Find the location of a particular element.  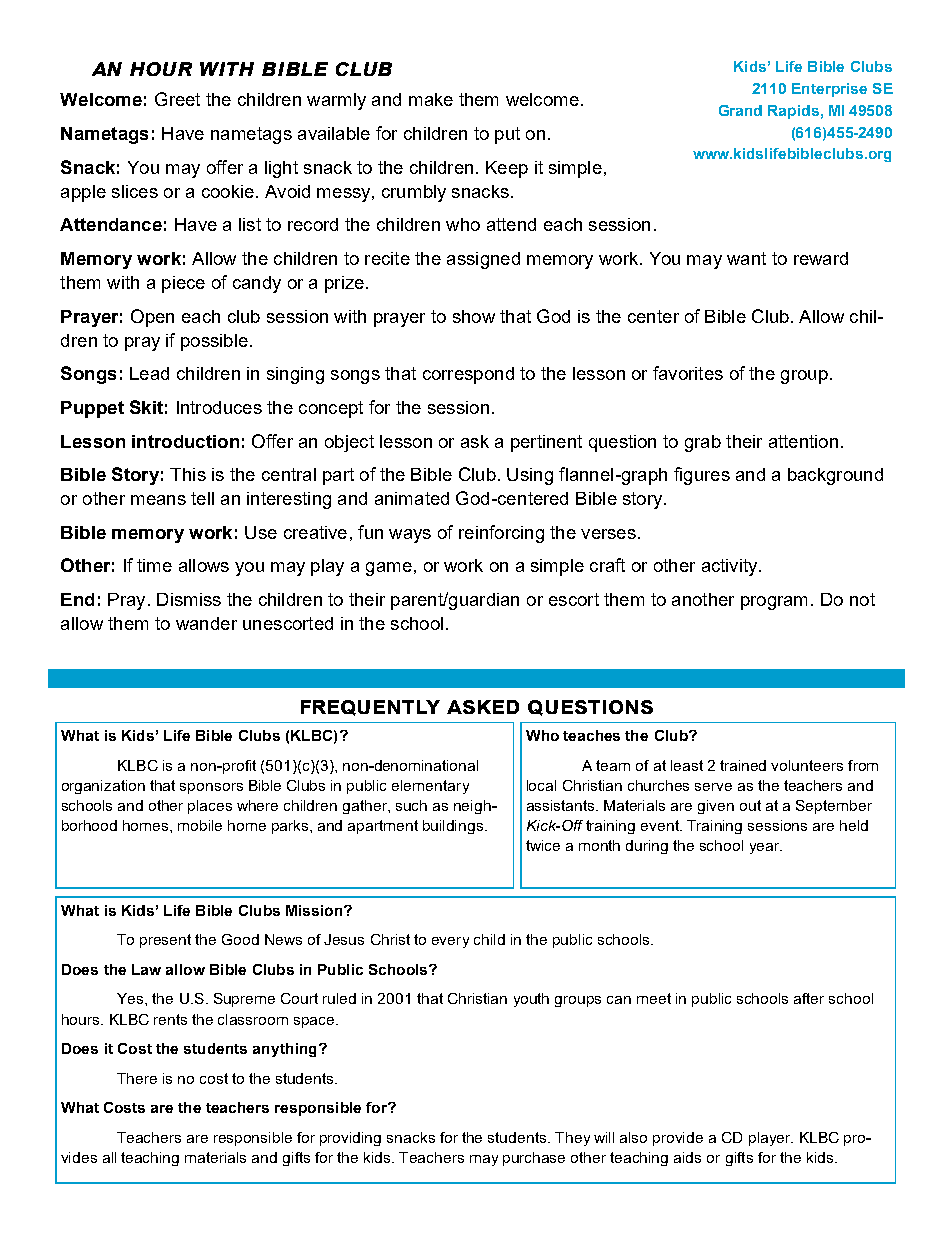

elementary is located at coordinates (430, 787).
